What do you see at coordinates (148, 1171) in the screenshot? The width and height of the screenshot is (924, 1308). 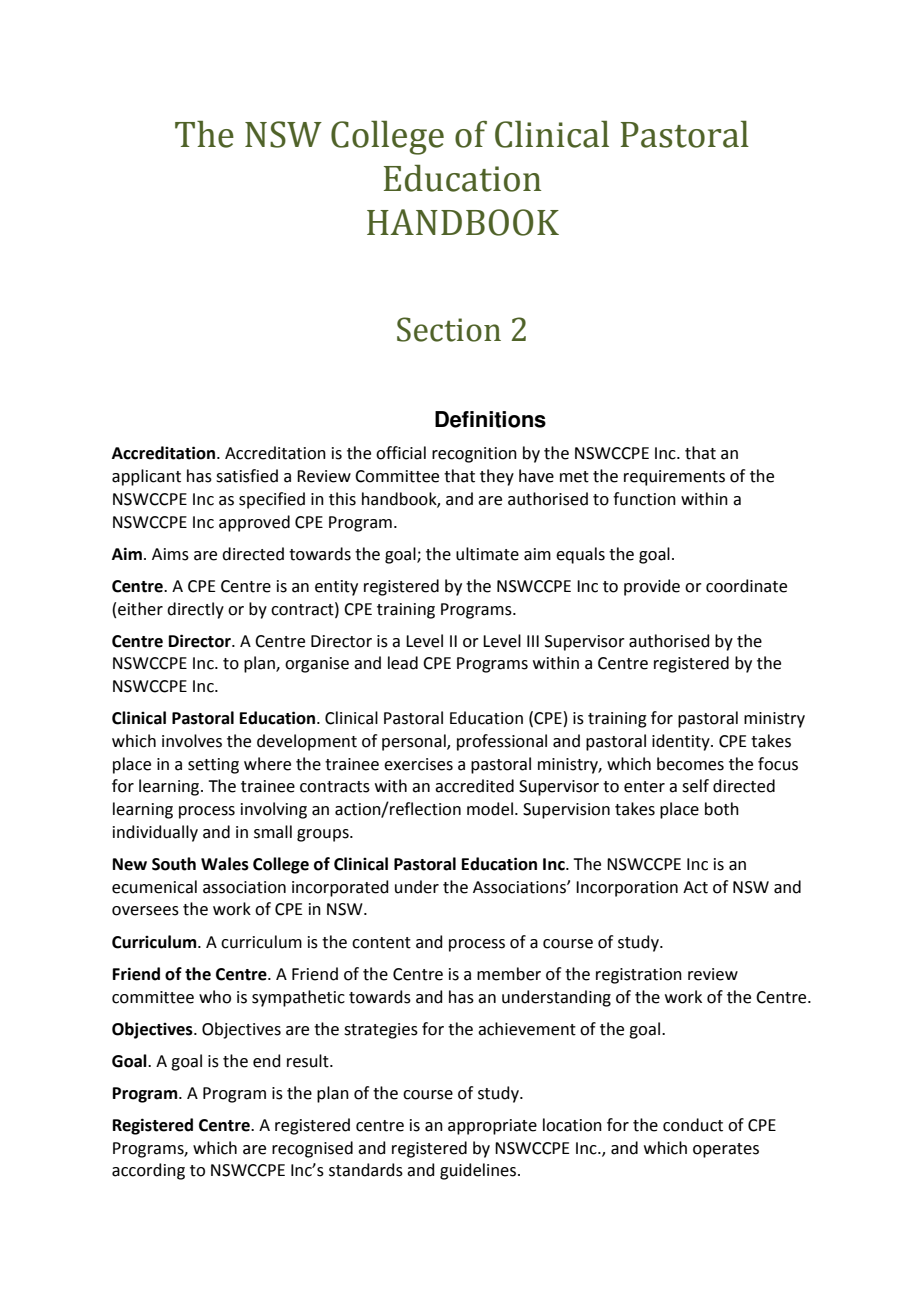 I see `according` at bounding box center [148, 1171].
